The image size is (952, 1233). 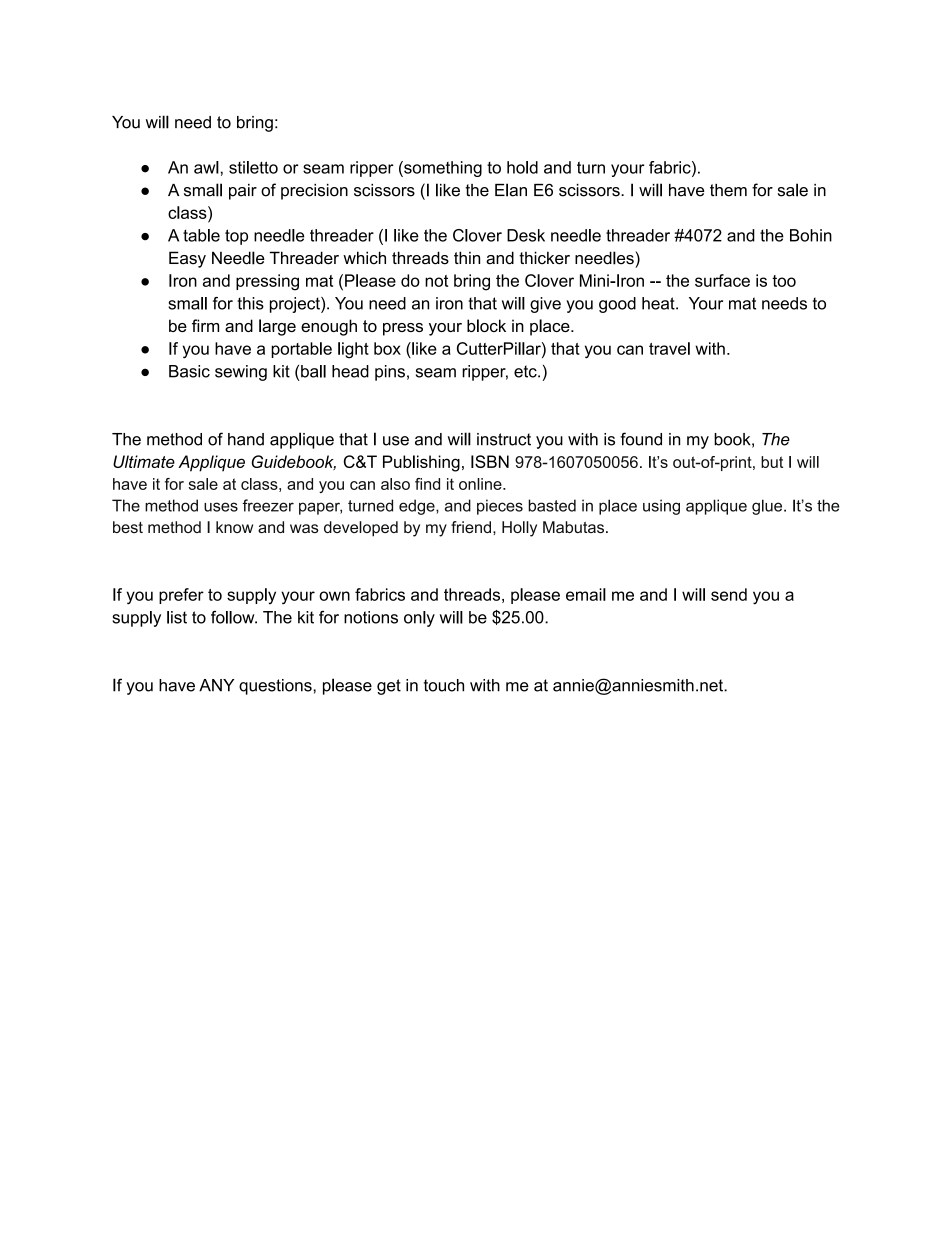 What do you see at coordinates (544, 258) in the image?
I see `thicker` at bounding box center [544, 258].
